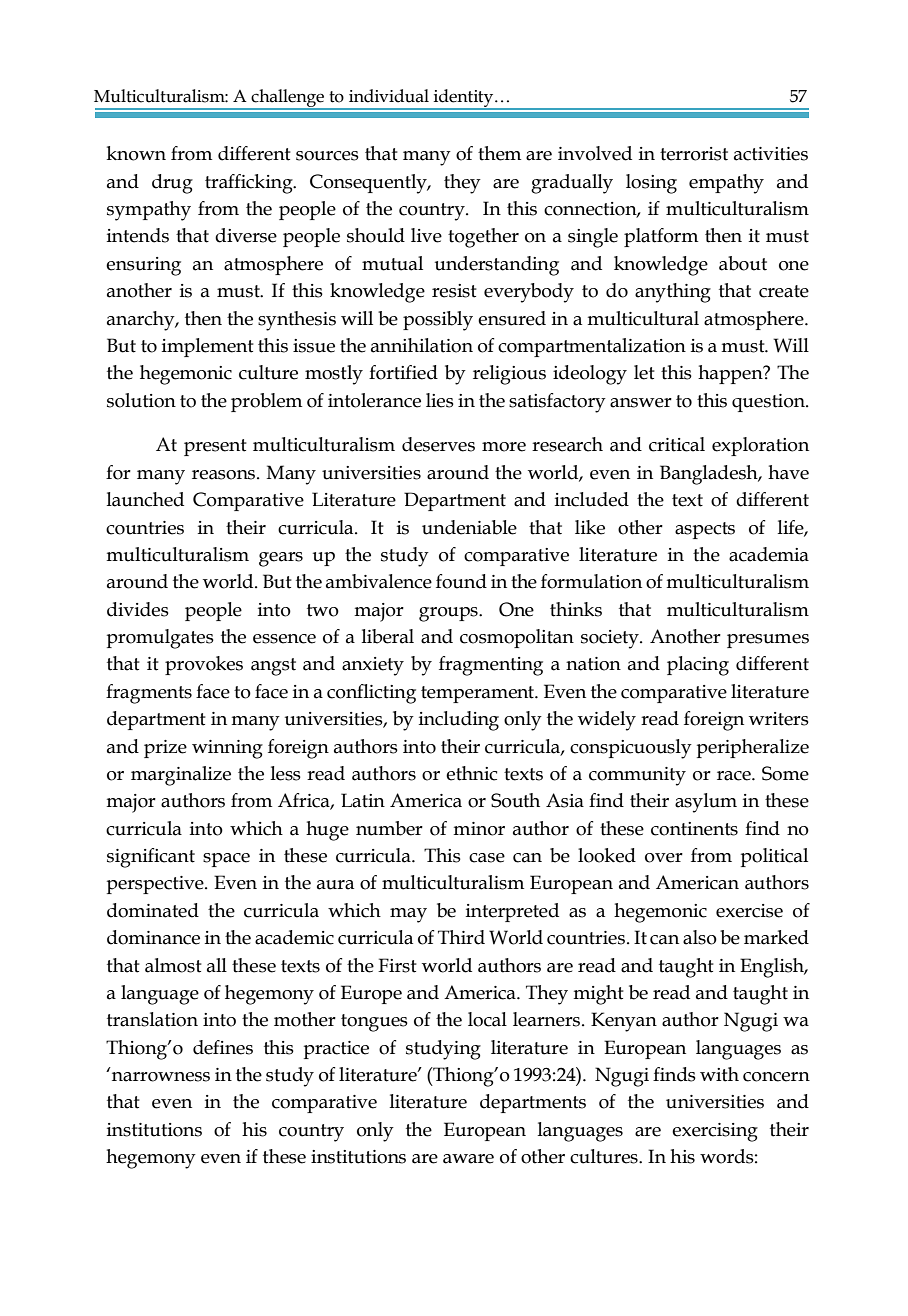  I want to click on over, so click(664, 858).
